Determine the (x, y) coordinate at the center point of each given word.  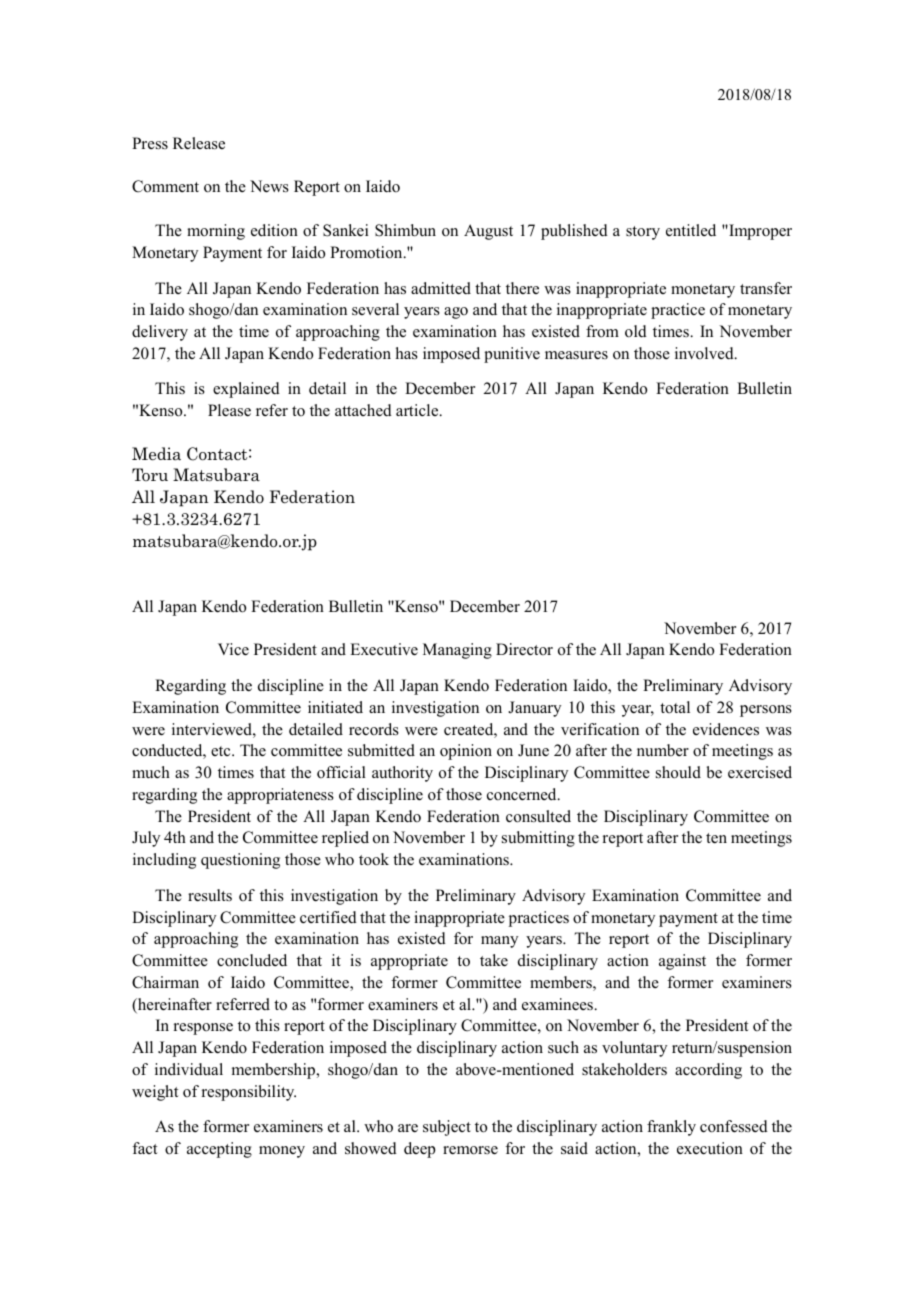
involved (705, 353)
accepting (219, 1150)
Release (199, 143)
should (678, 772)
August (488, 232)
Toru (150, 474)
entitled (691, 230)
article (418, 410)
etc (222, 751)
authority (402, 774)
